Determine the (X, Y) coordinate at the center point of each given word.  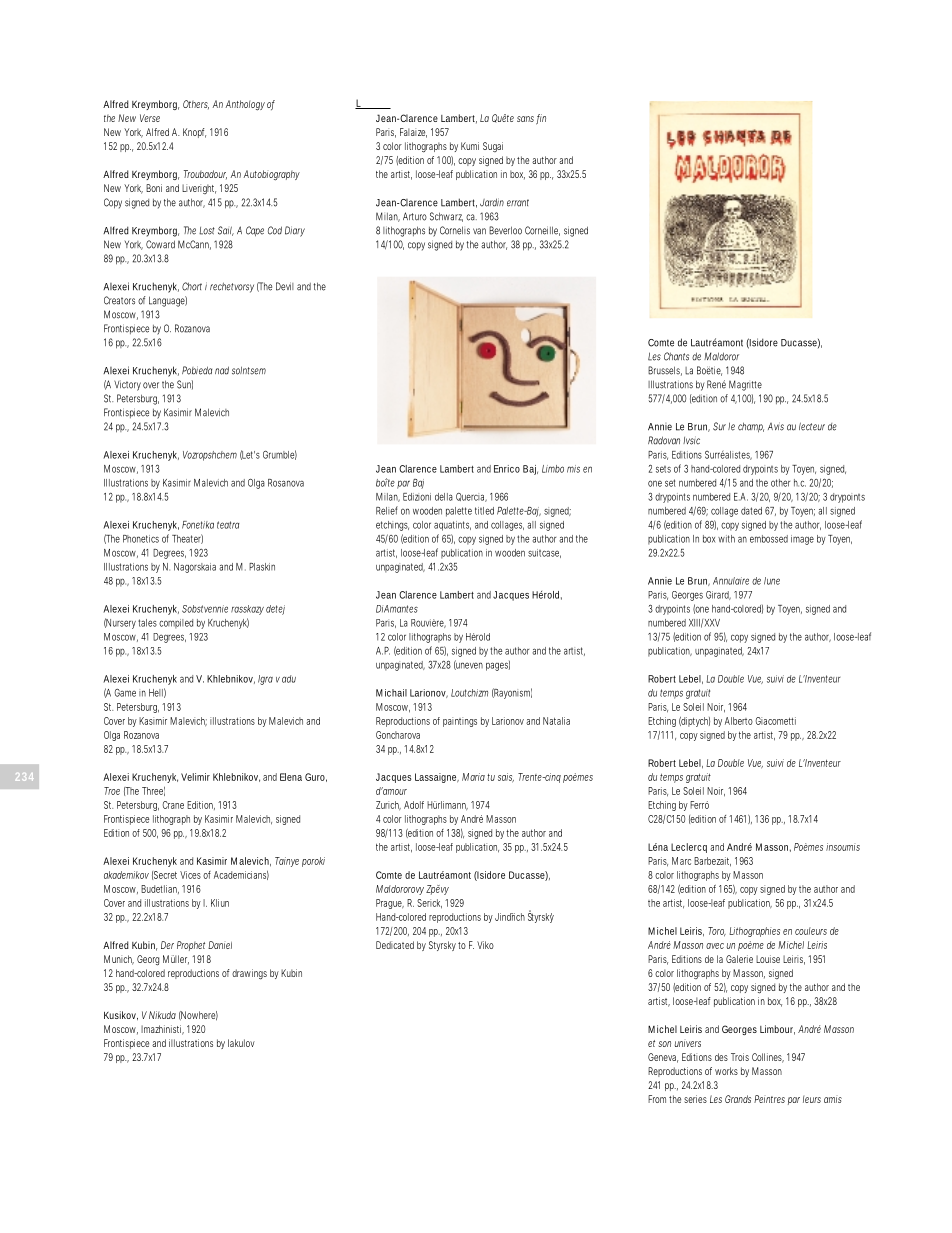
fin (541, 119)
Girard (718, 595)
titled (484, 511)
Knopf (194, 133)
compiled (176, 624)
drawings (249, 974)
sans (525, 119)
